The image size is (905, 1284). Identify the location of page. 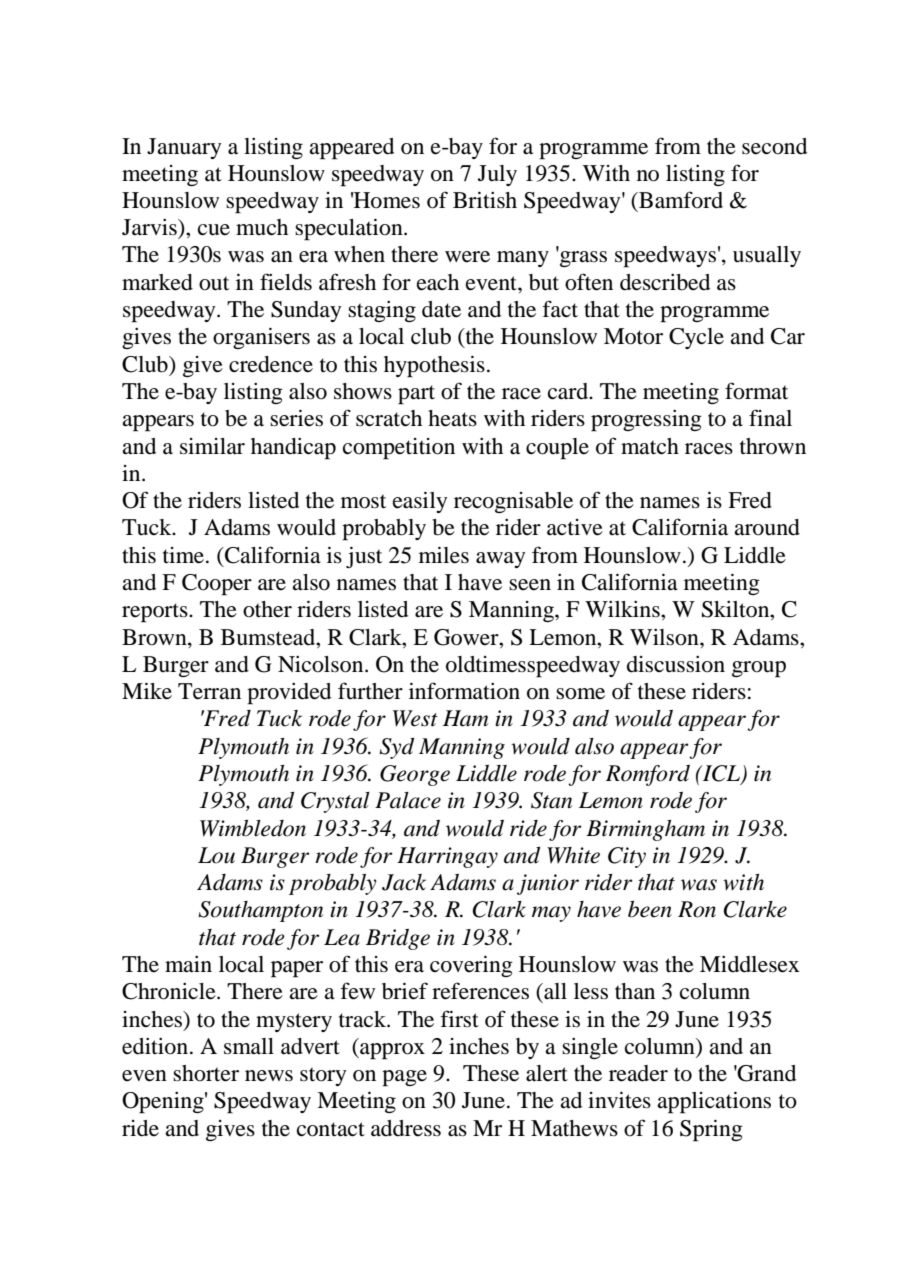
(404, 1078).
